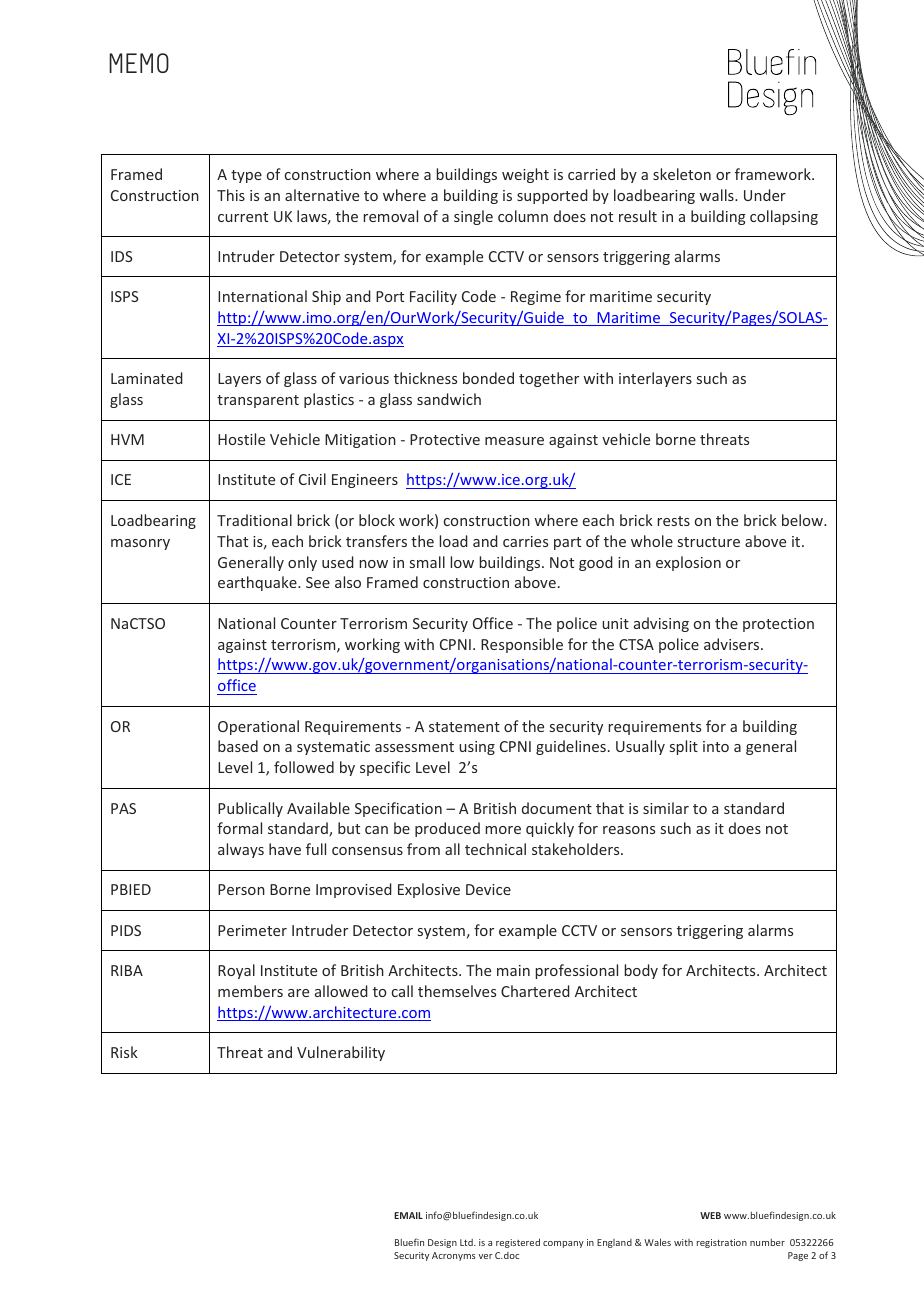  Describe the element at coordinates (525, 175) in the screenshot. I see `weight` at that location.
